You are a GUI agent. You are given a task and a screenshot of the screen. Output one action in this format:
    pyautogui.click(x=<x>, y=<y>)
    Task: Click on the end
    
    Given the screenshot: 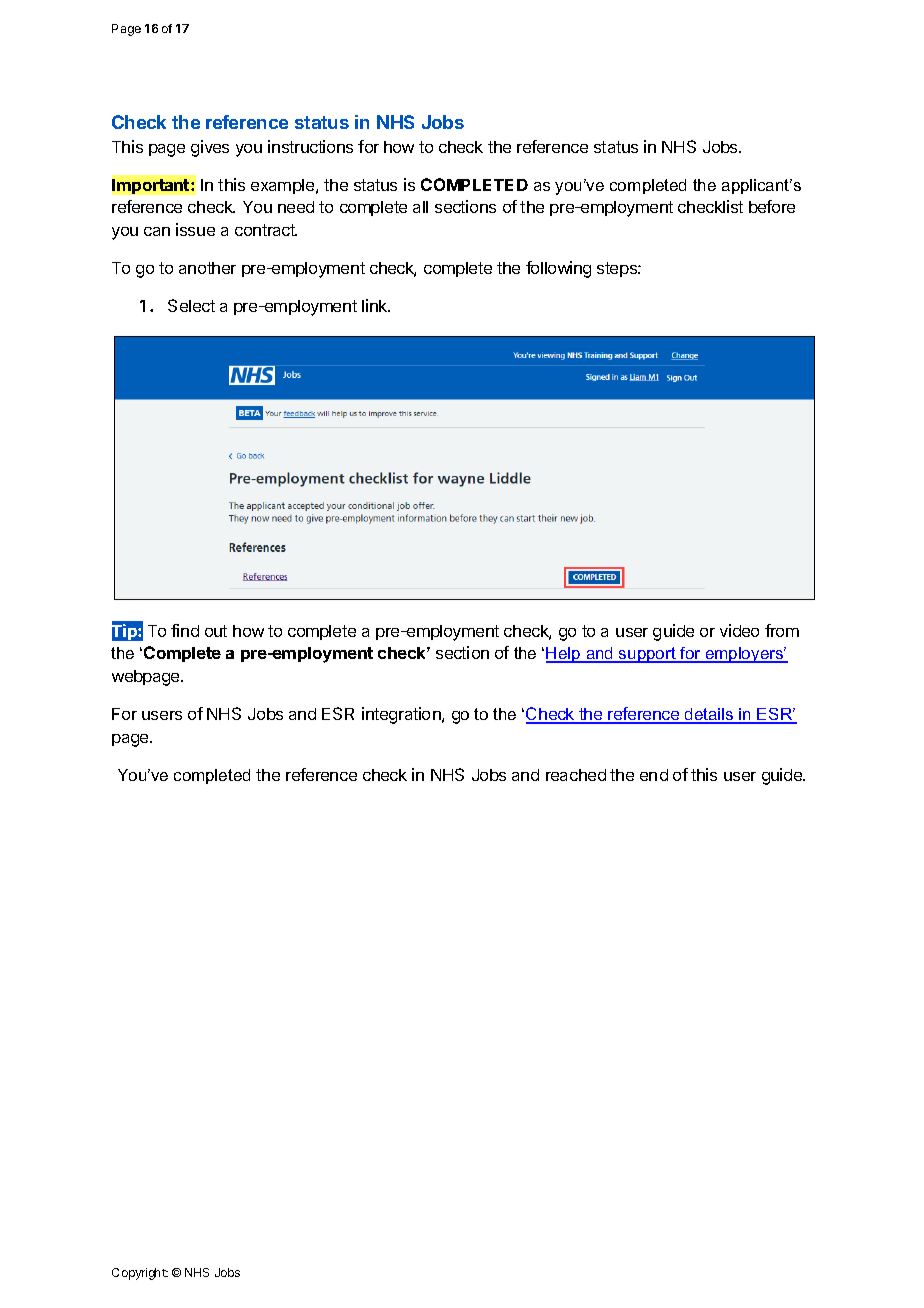 What is the action you would take?
    pyautogui.click(x=654, y=775)
